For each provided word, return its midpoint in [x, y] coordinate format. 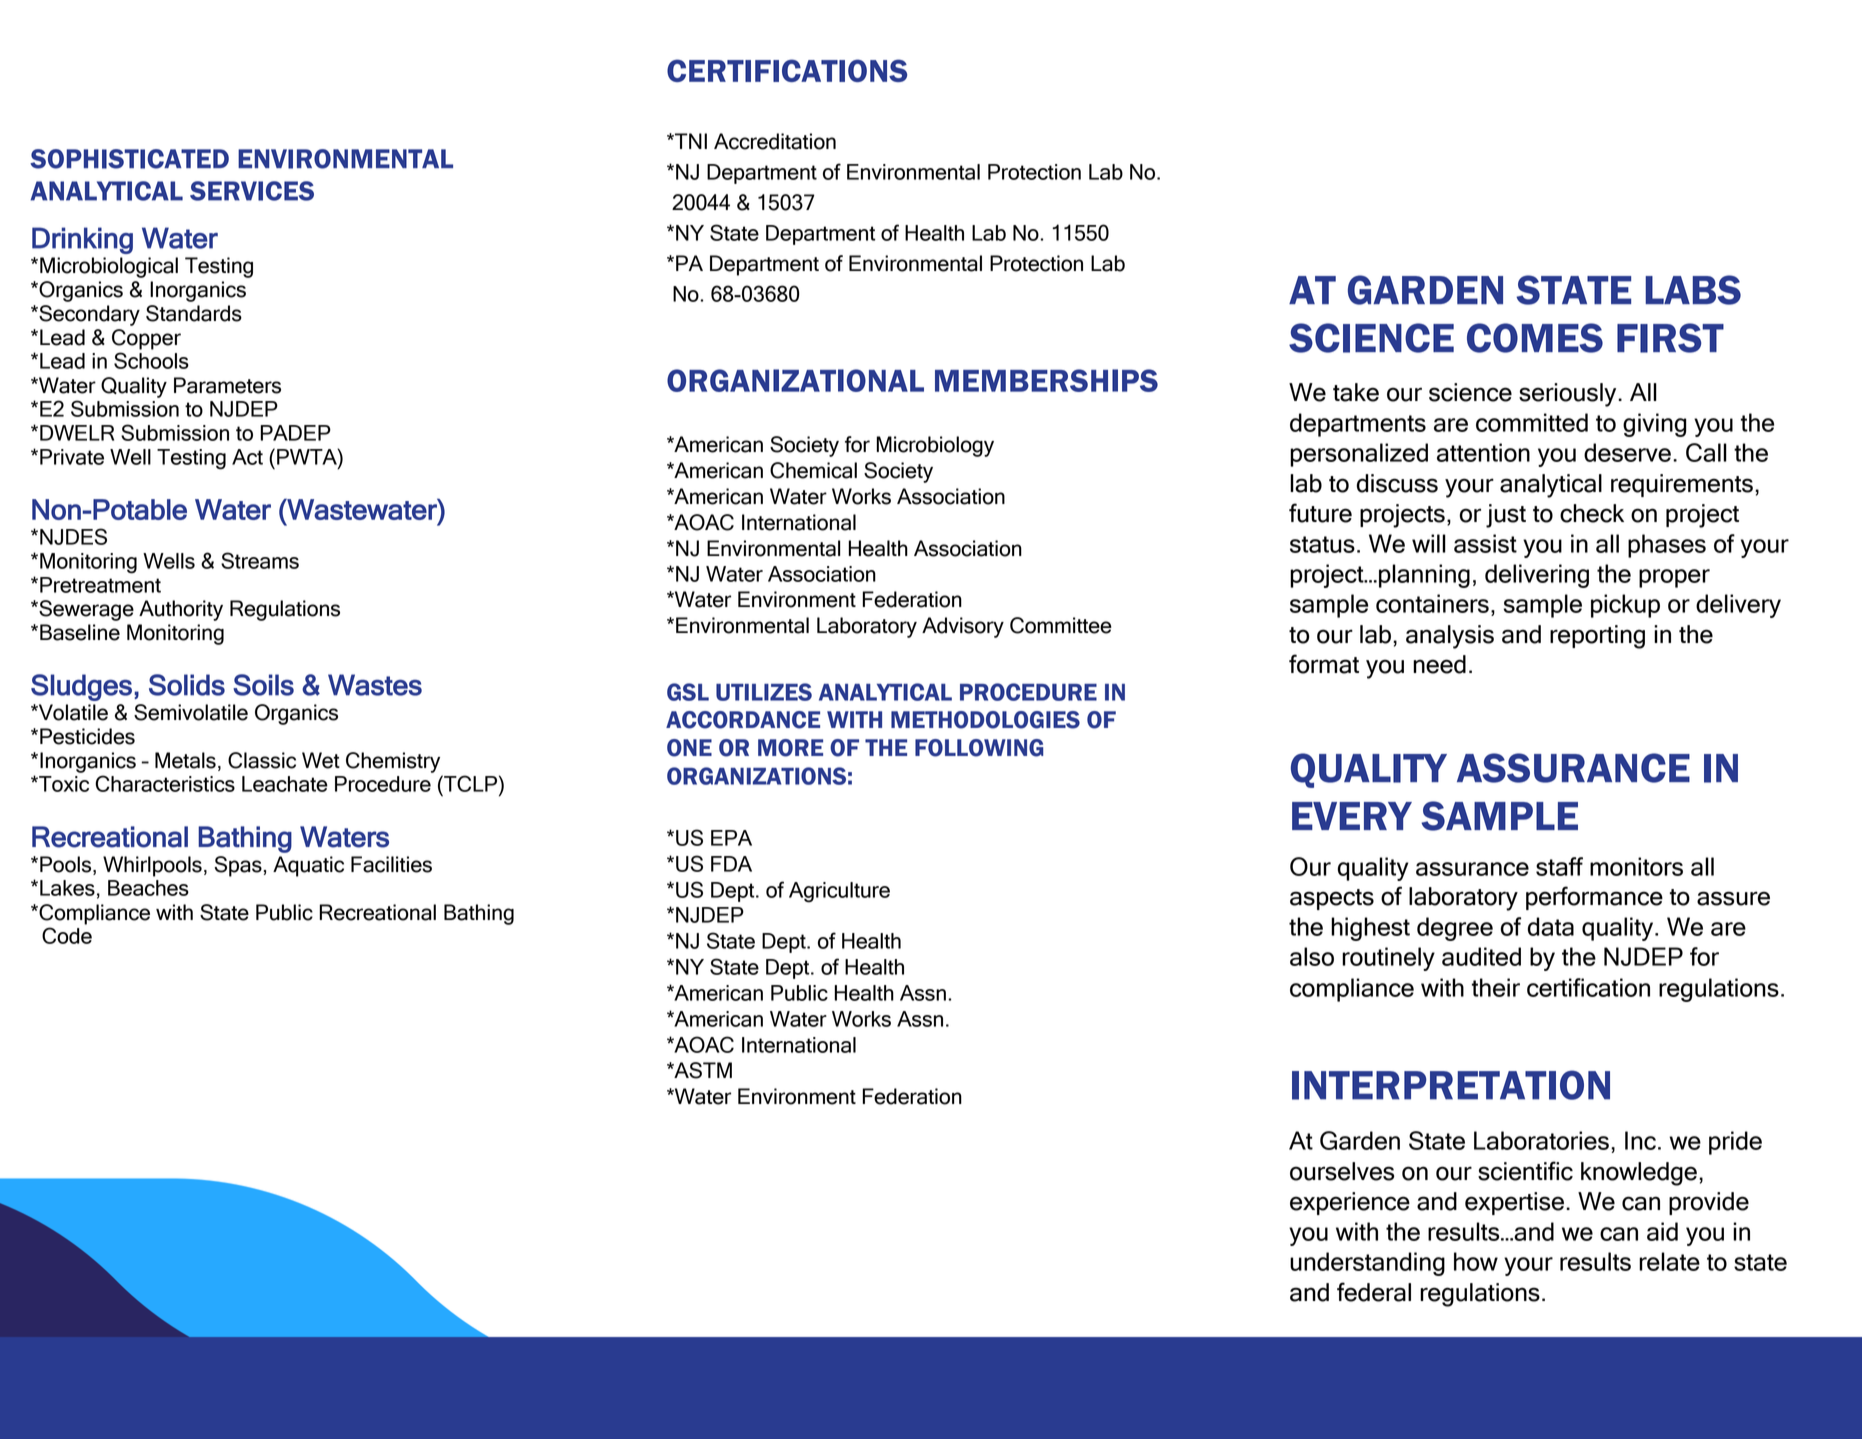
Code [67, 935]
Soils [263, 685]
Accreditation [775, 141]
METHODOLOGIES [985, 720]
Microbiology [935, 446]
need [1439, 664]
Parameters [227, 385]
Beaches [148, 888]
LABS [1693, 290]
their [1496, 987]
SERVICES [252, 191]
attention [1483, 452]
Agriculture [839, 892]
